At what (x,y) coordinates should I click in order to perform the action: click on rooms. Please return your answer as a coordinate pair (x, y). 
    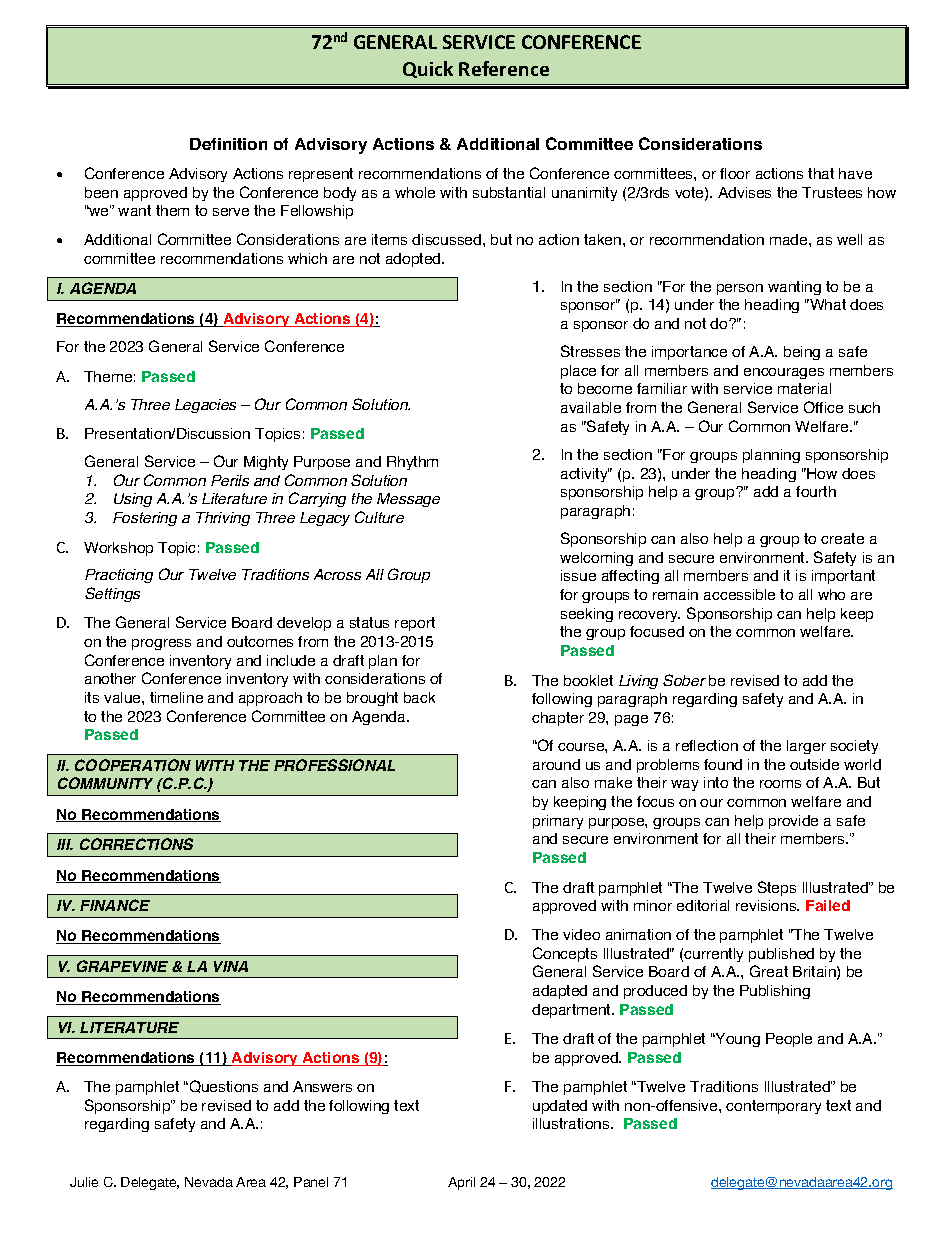
    Looking at the image, I should click on (780, 784).
